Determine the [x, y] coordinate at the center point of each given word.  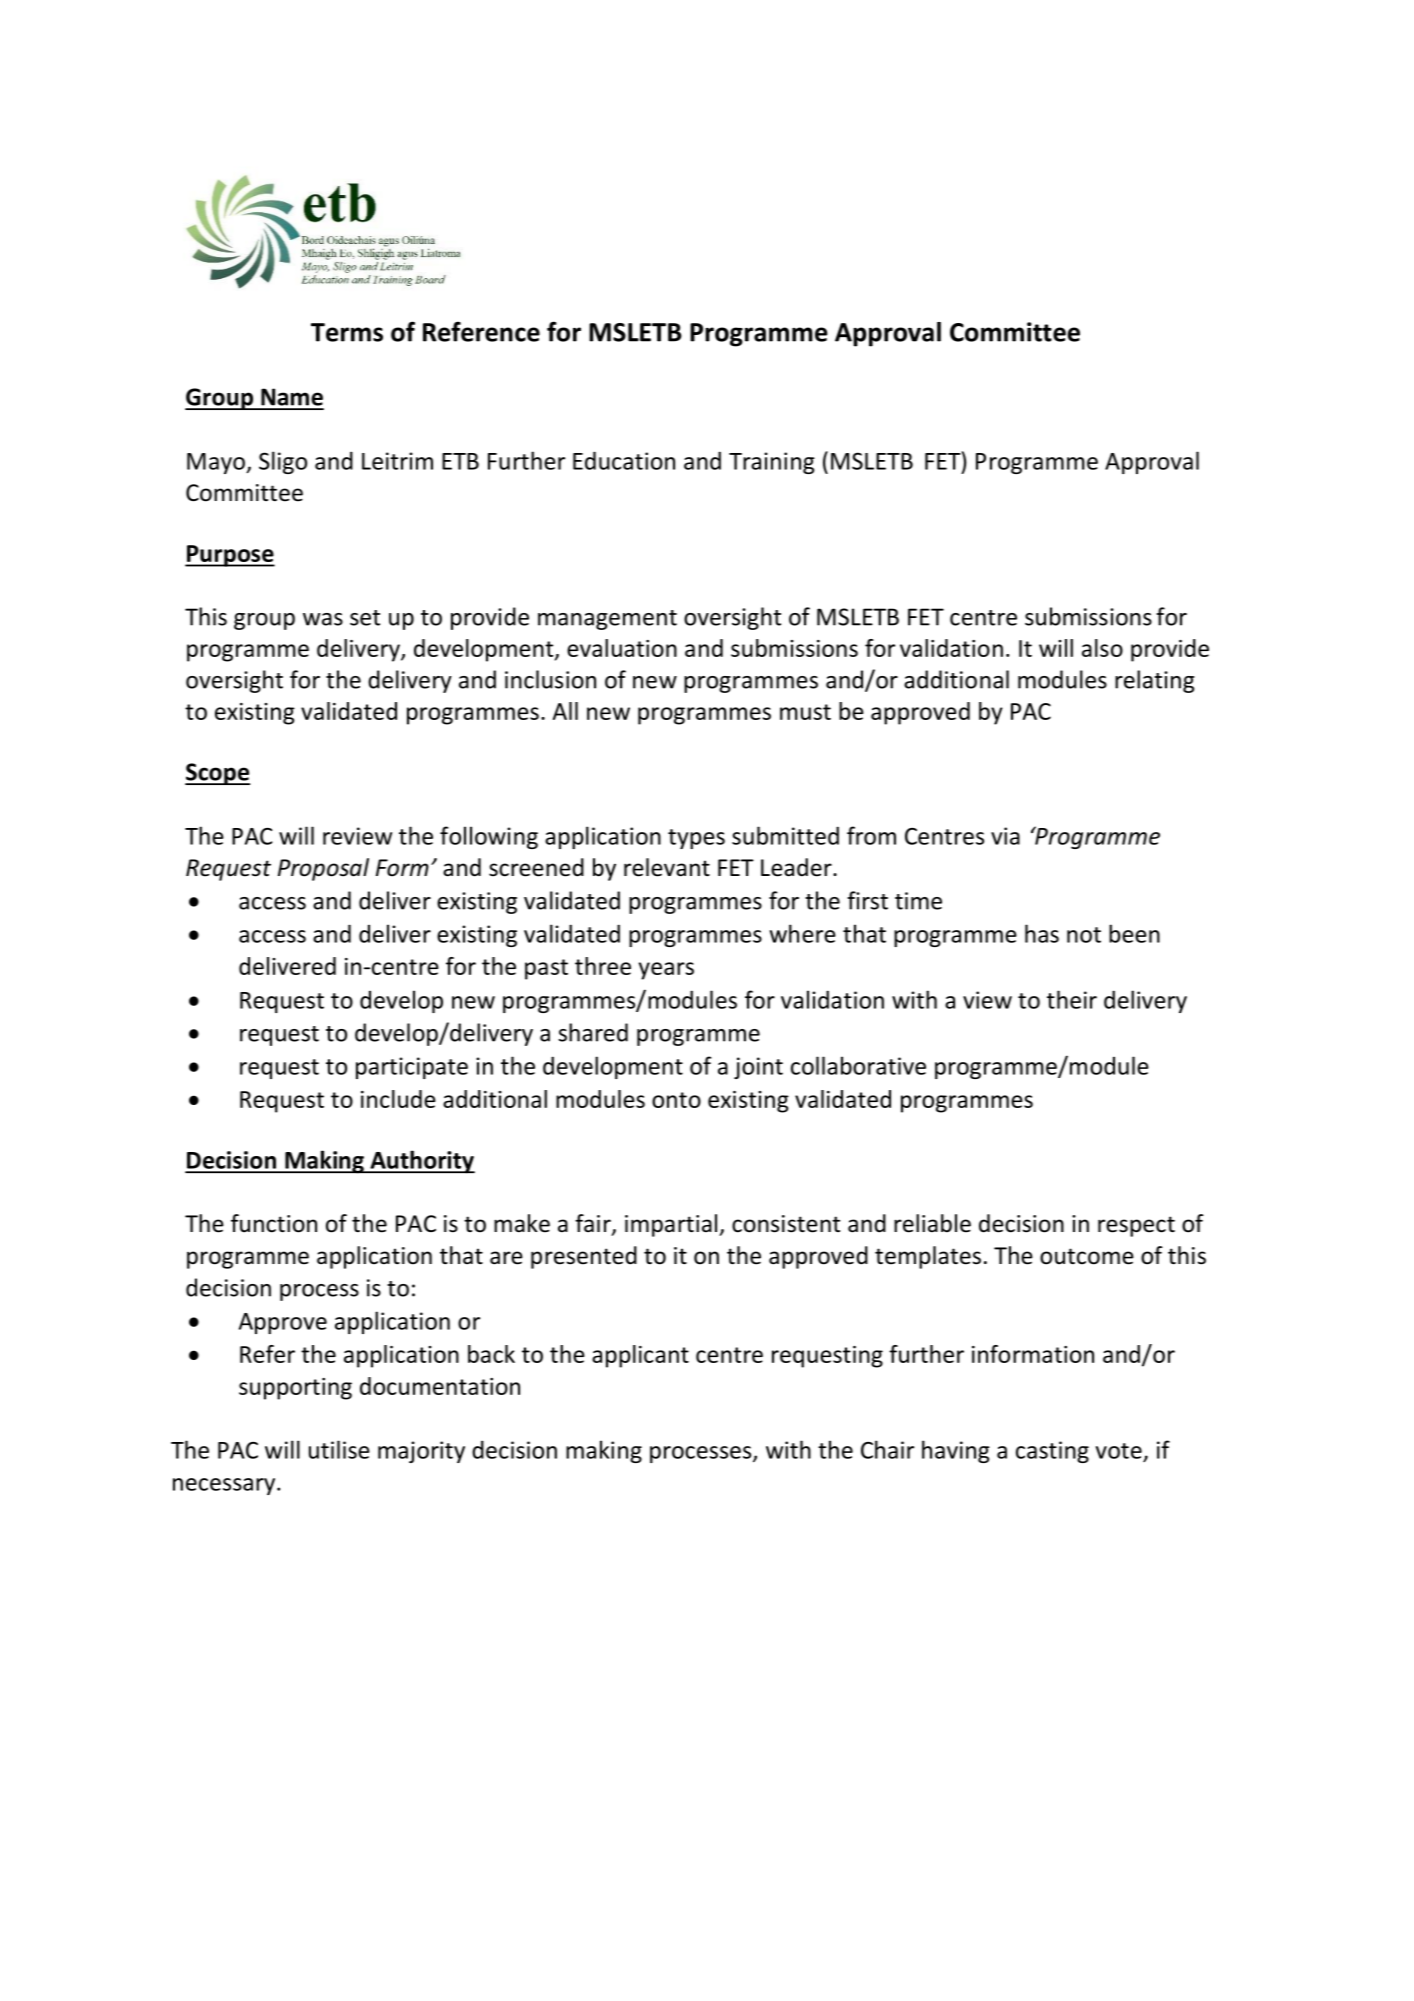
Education [624, 460]
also [1102, 648]
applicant [640, 1356]
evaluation [622, 648]
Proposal [323, 869]
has [1042, 933]
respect [1136, 1226]
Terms [347, 332]
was [323, 619]
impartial [672, 1225]
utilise [339, 1449]
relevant [667, 867]
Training [772, 463]
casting [1052, 1452]
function [274, 1223]
